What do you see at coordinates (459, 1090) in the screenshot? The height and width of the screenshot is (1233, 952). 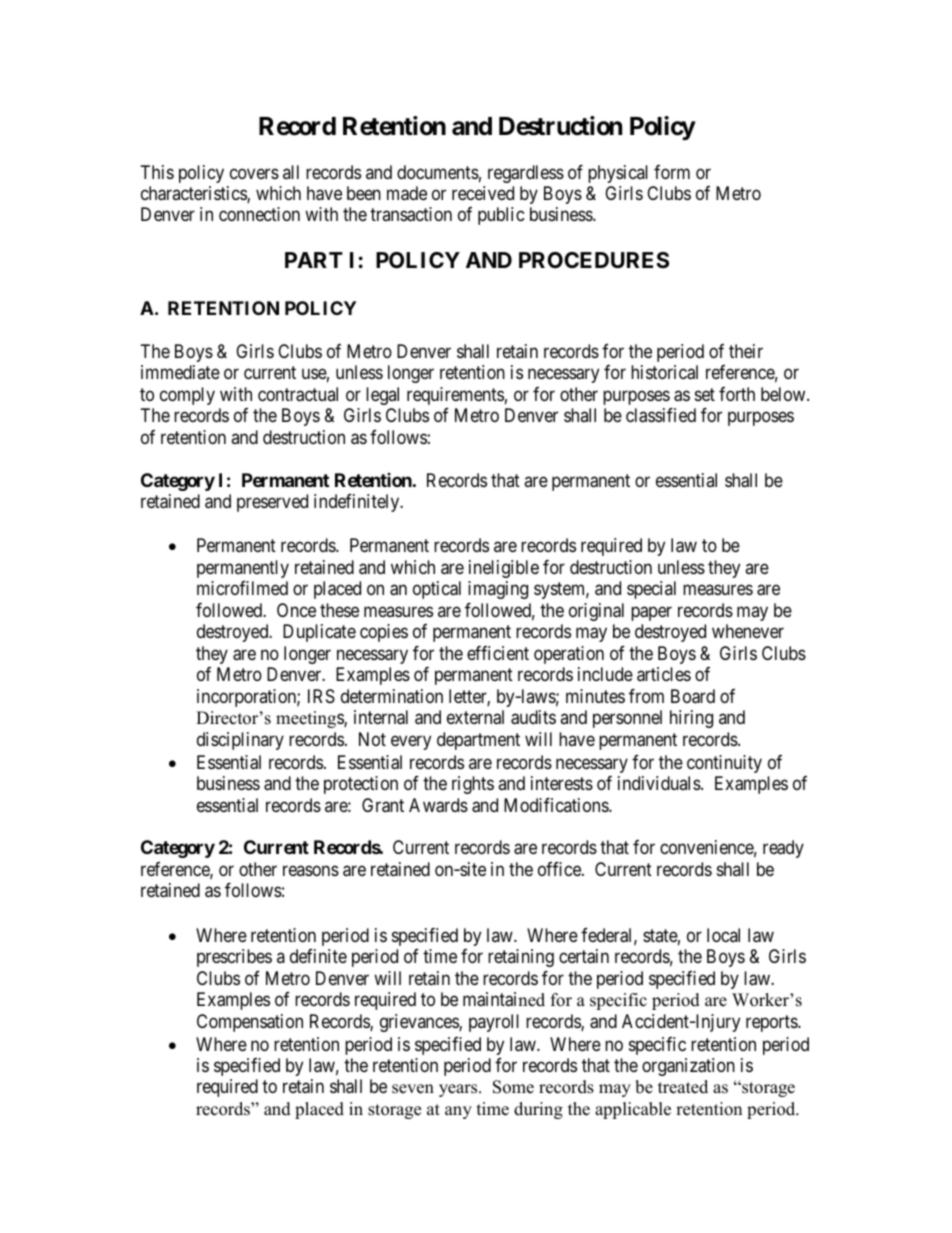 I see `years` at bounding box center [459, 1090].
